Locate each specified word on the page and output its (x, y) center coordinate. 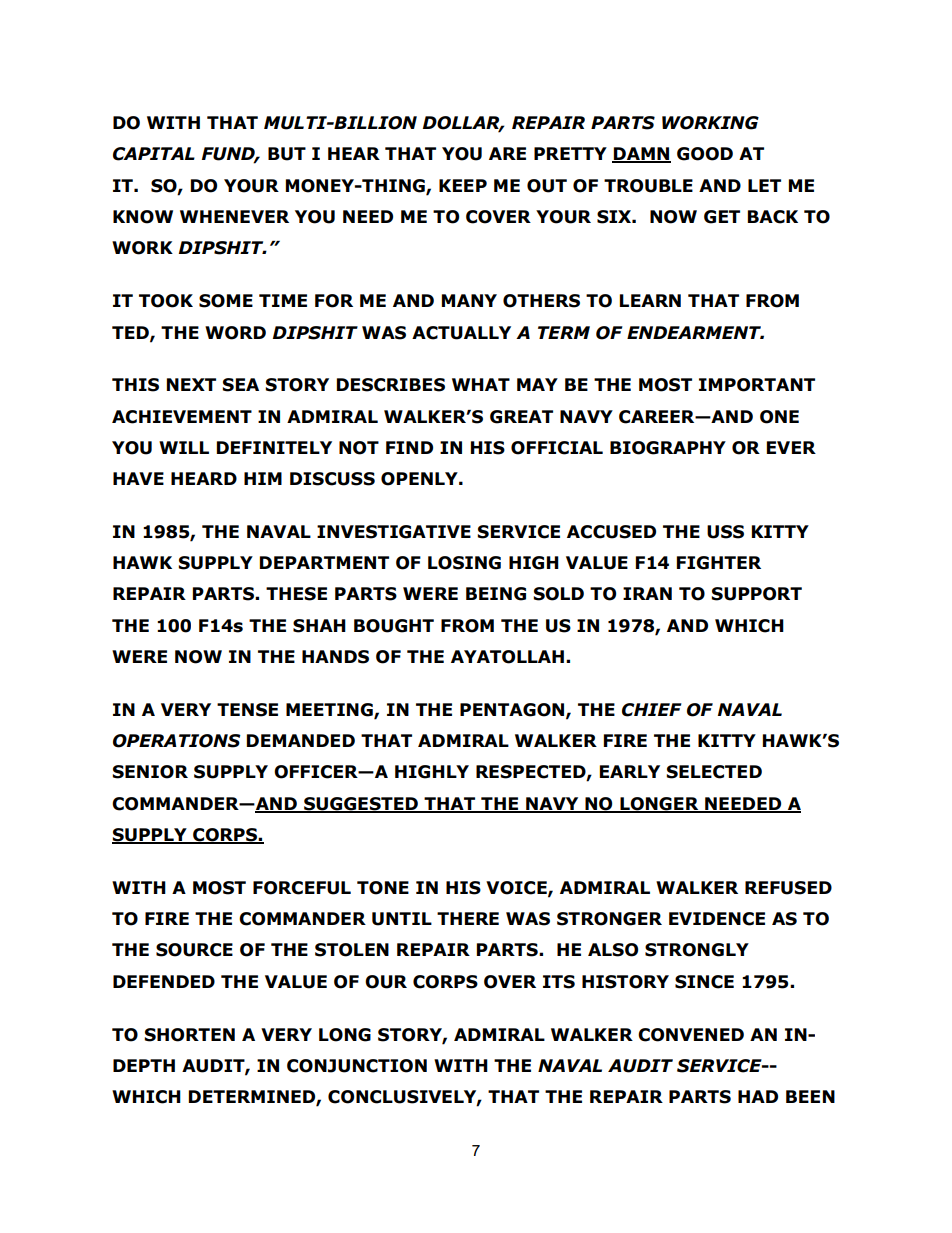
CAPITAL (154, 154)
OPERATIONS (177, 741)
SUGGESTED (361, 804)
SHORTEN (189, 1035)
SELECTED (714, 772)
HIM (263, 478)
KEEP (463, 185)
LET (764, 185)
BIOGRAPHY (668, 448)
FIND (409, 447)
